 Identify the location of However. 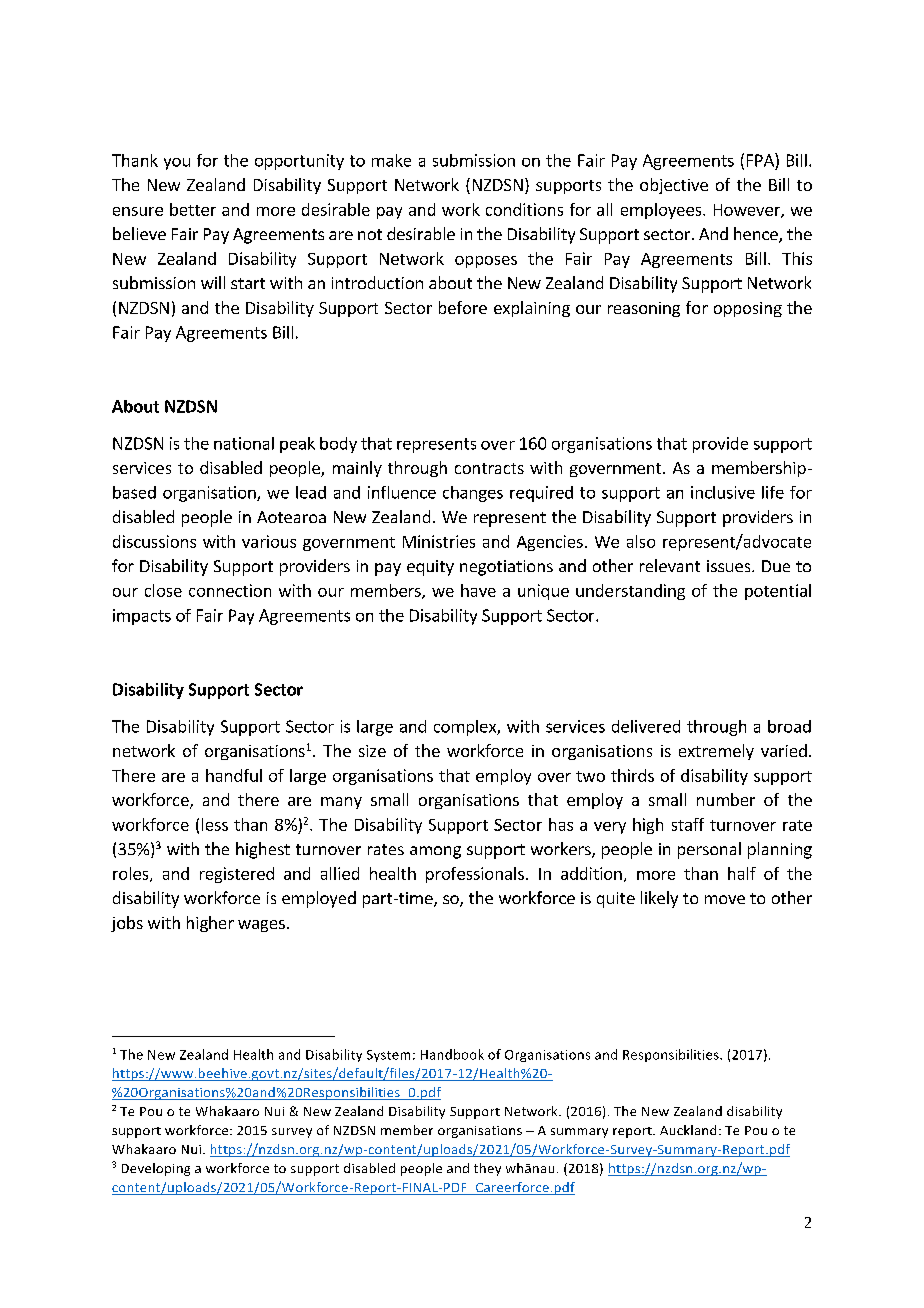
(748, 211).
